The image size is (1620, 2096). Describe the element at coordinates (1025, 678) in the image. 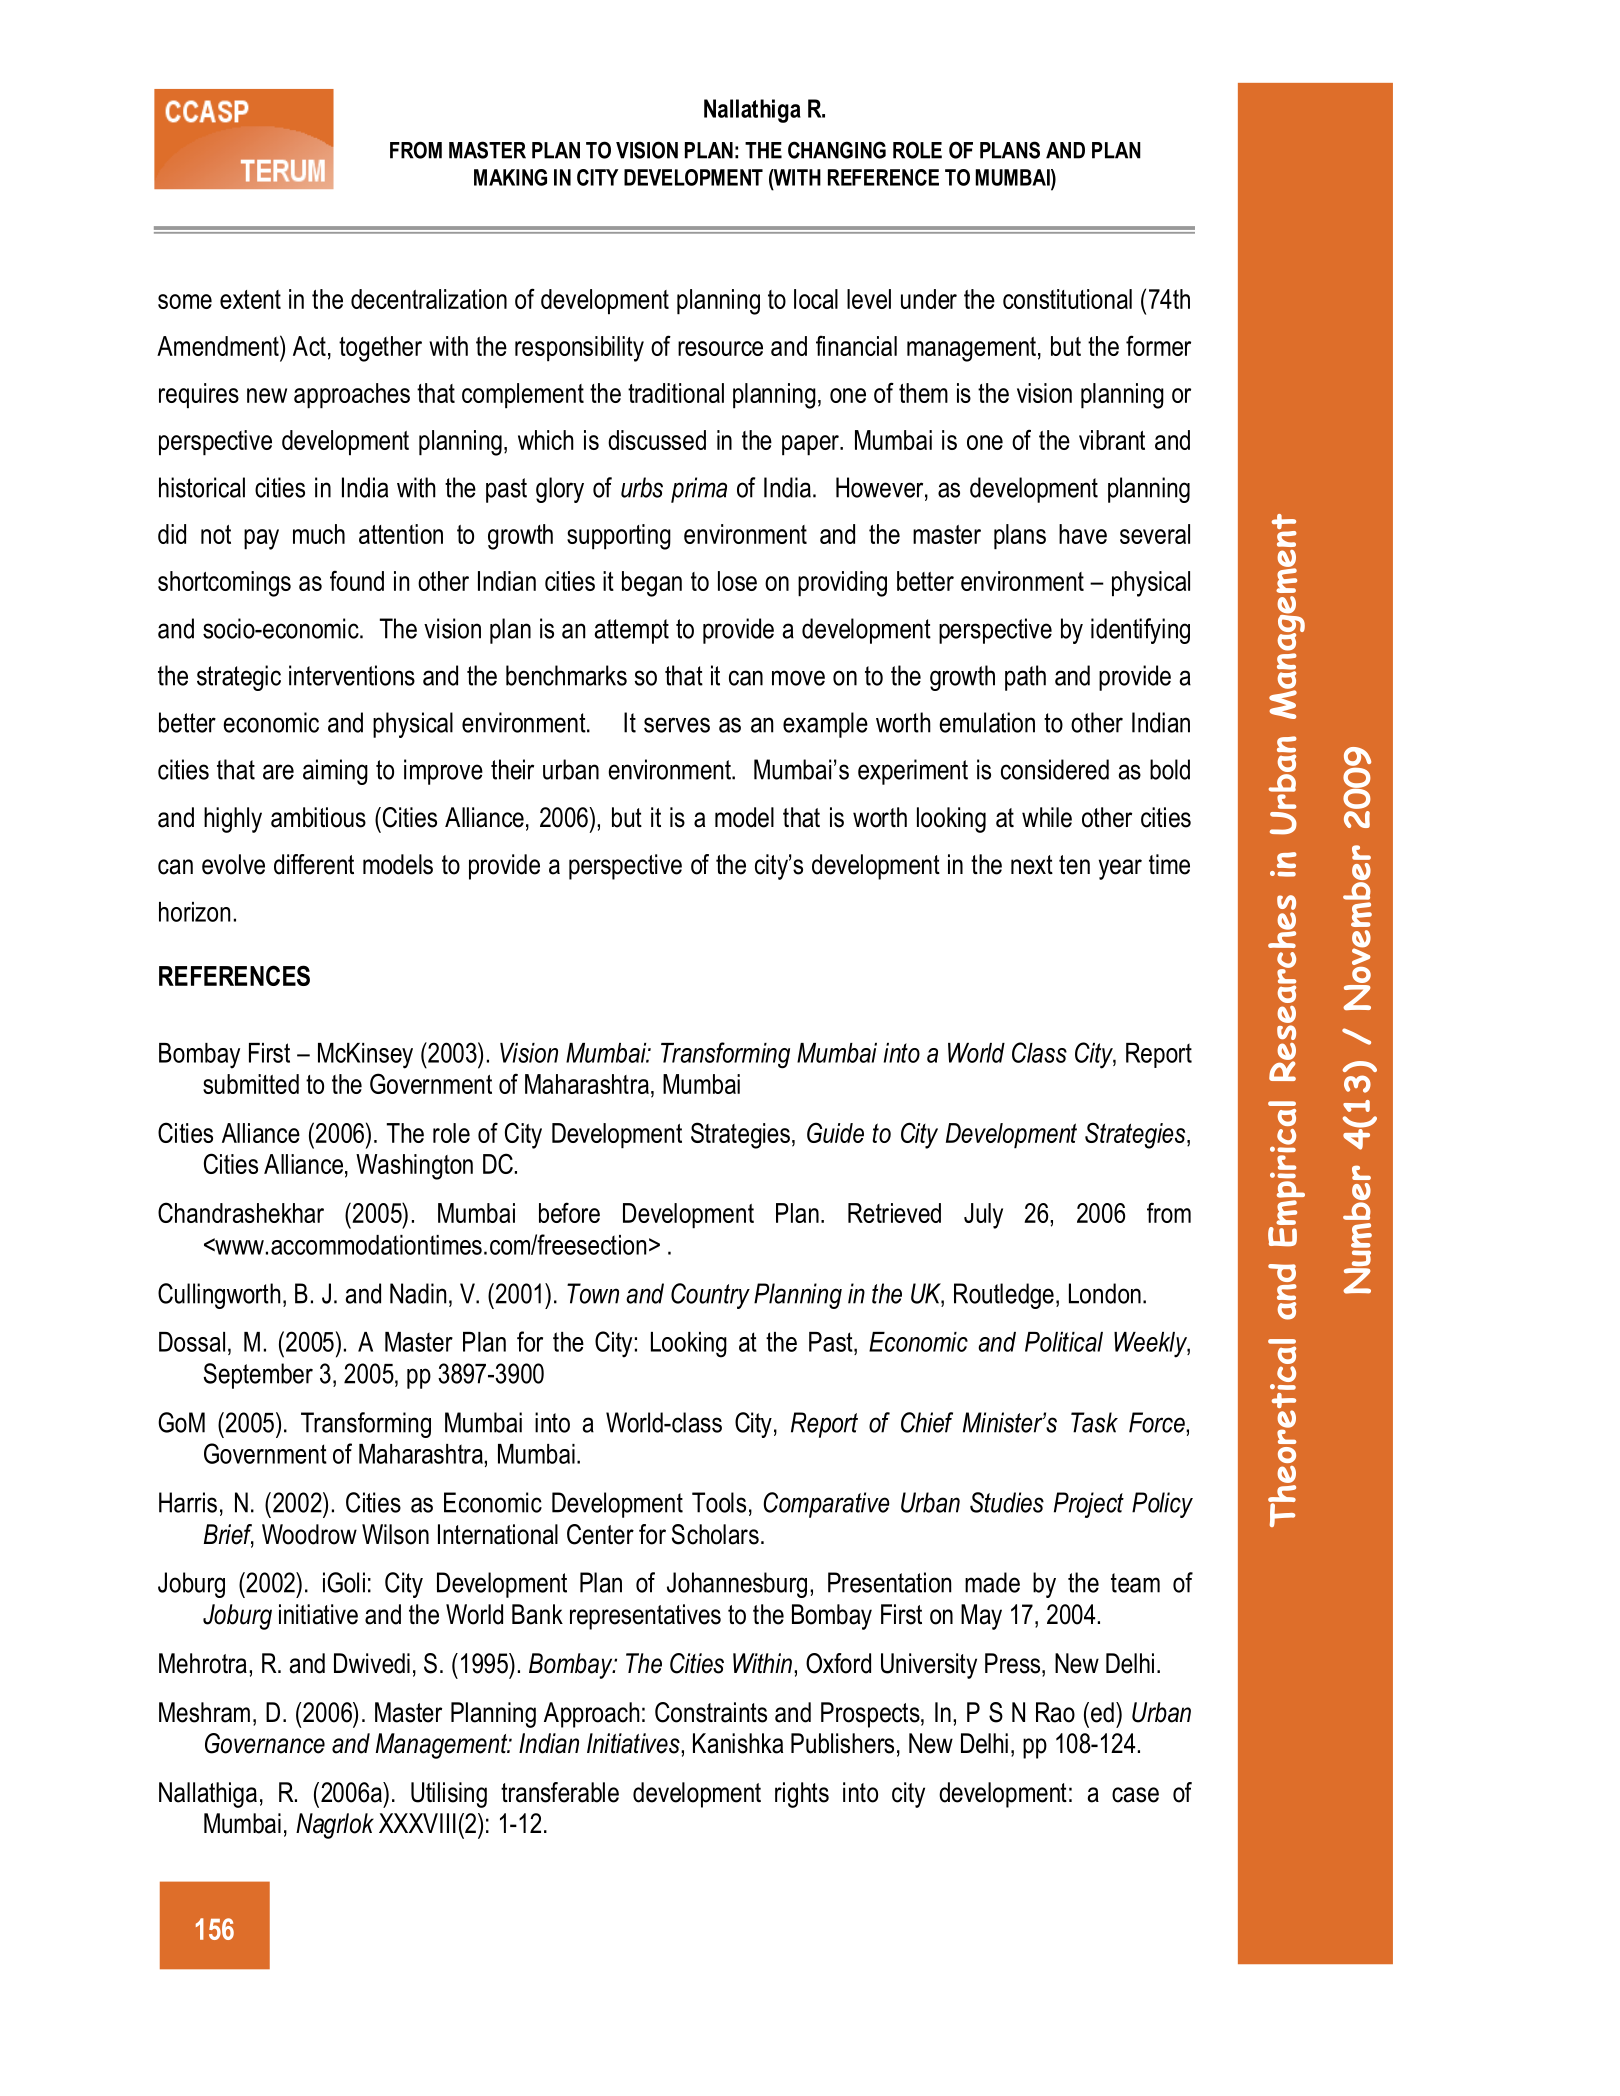

I see `path` at that location.
